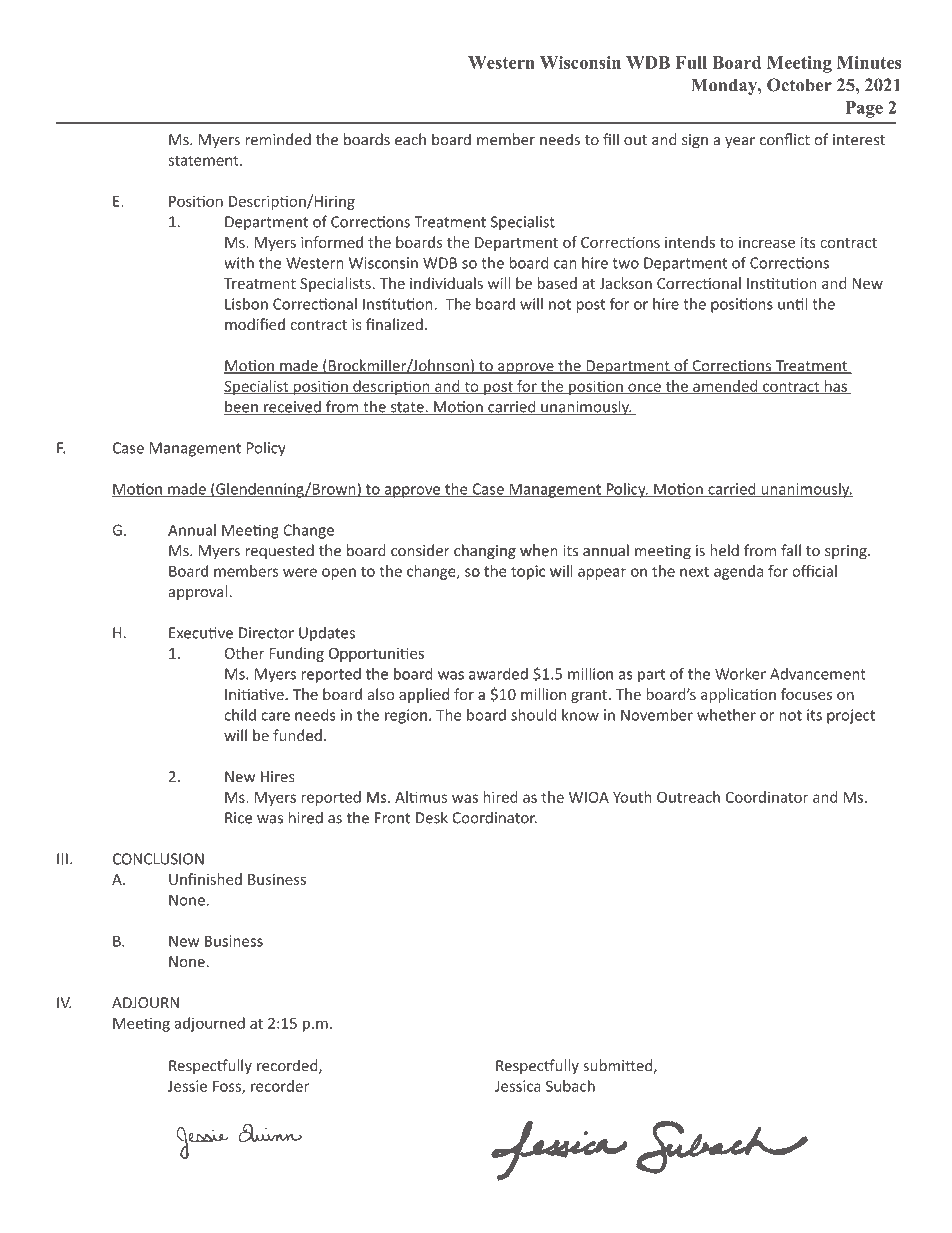 This screenshot has height=1233, width=952. I want to click on Jessie, so click(187, 1086).
